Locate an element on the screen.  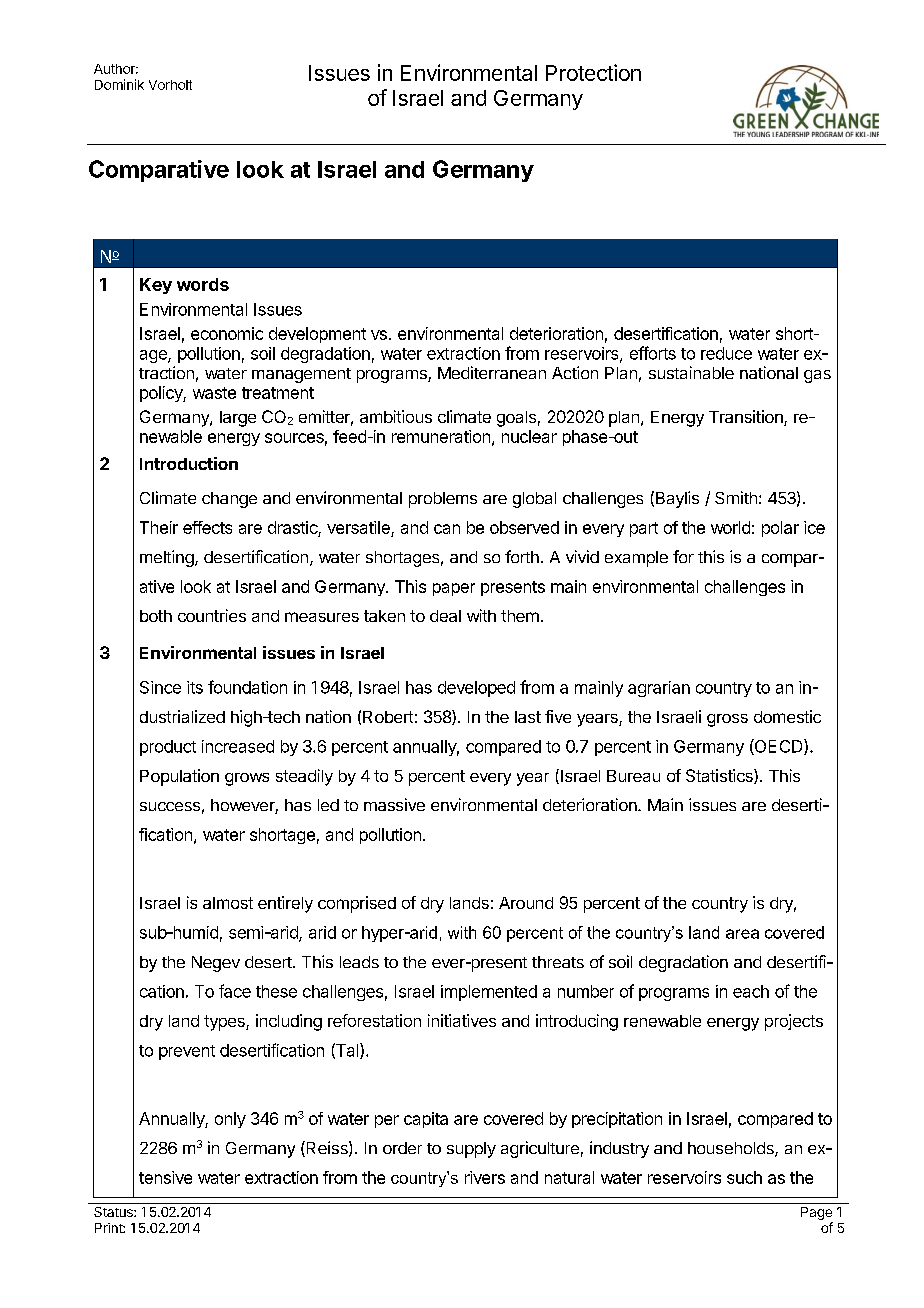
Dominik is located at coordinates (119, 84).
